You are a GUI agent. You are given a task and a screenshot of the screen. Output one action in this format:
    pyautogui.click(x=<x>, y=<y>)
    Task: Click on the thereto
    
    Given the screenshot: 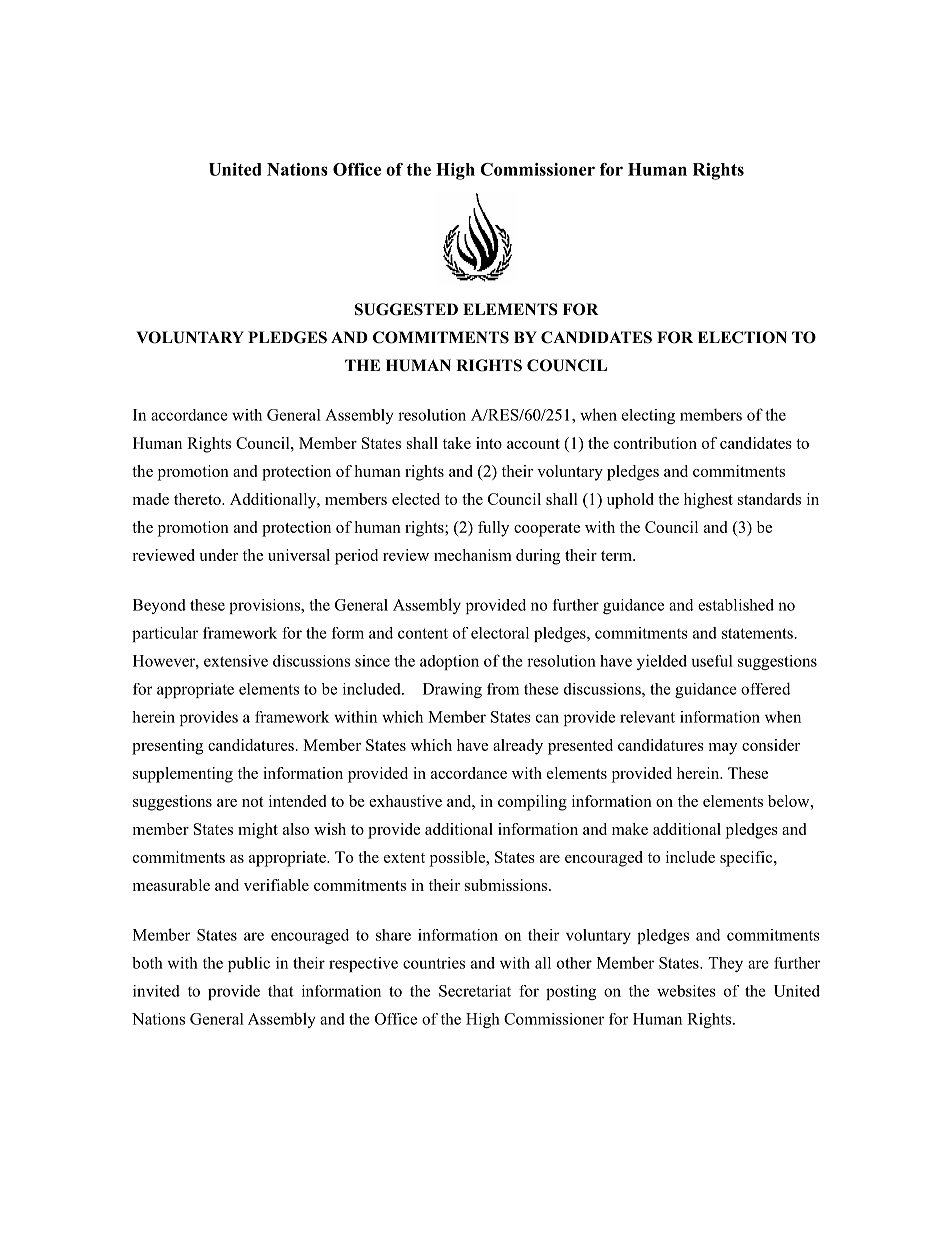 What is the action you would take?
    pyautogui.click(x=198, y=499)
